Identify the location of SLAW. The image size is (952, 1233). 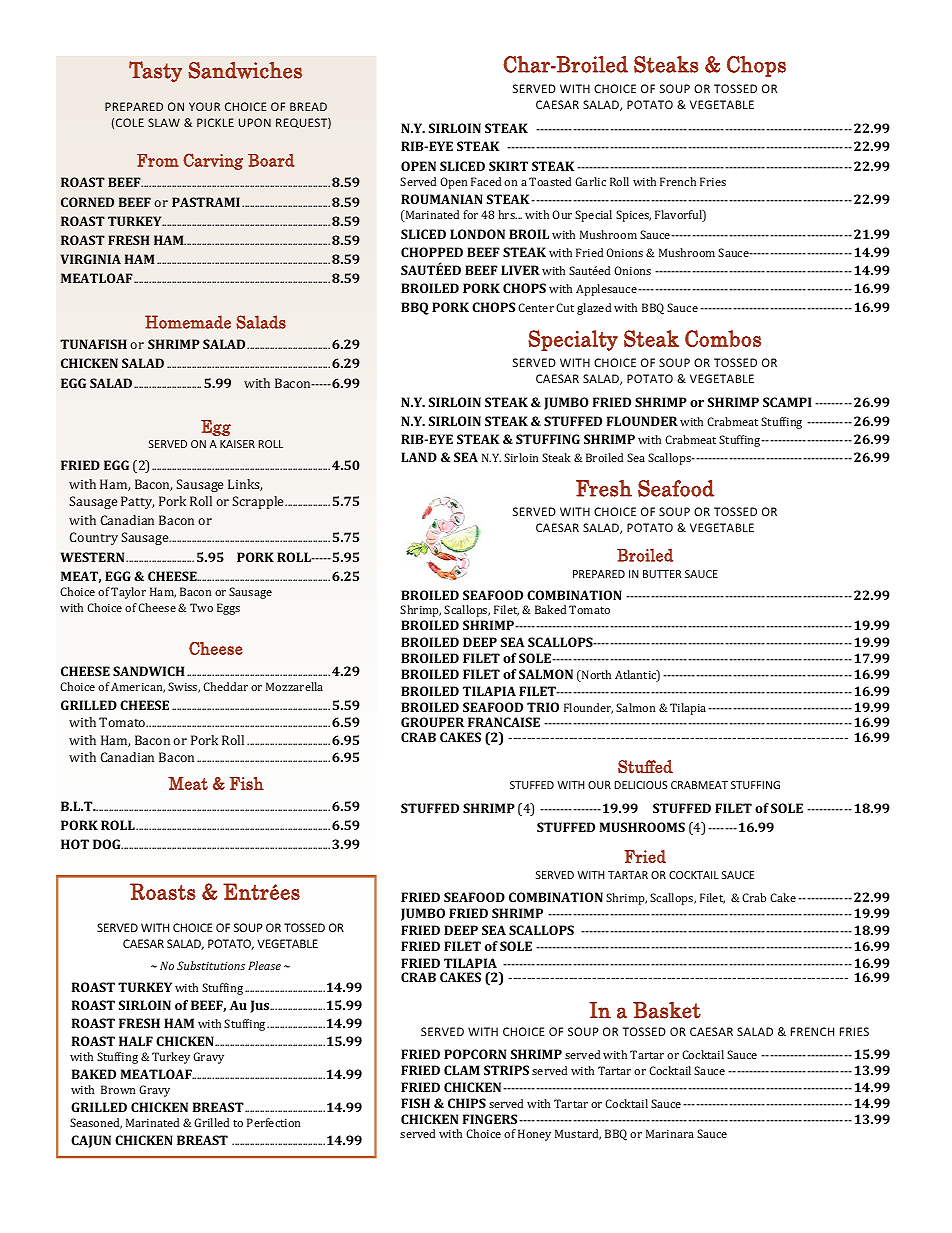
(164, 122).
